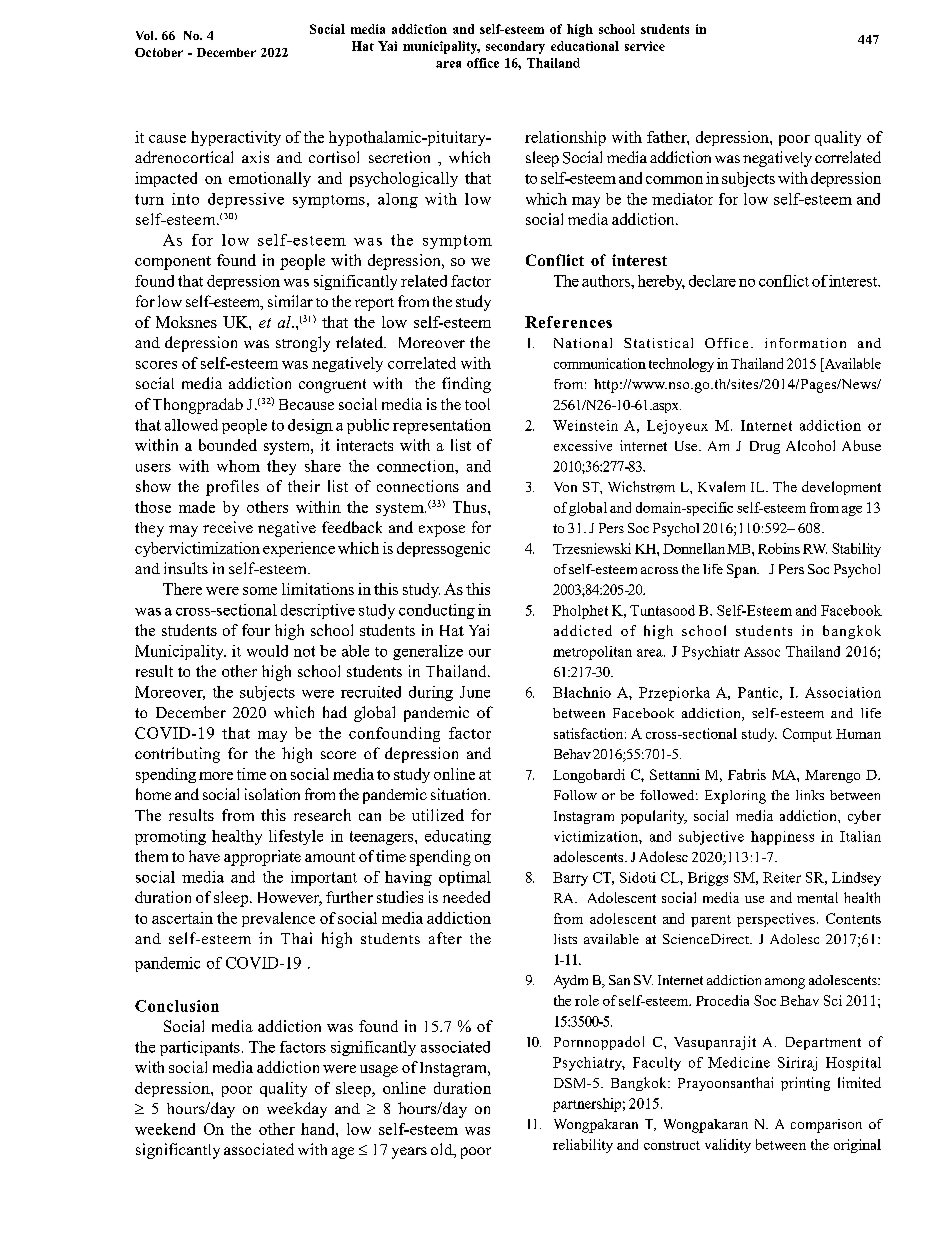  I want to click on service, so click(645, 46).
